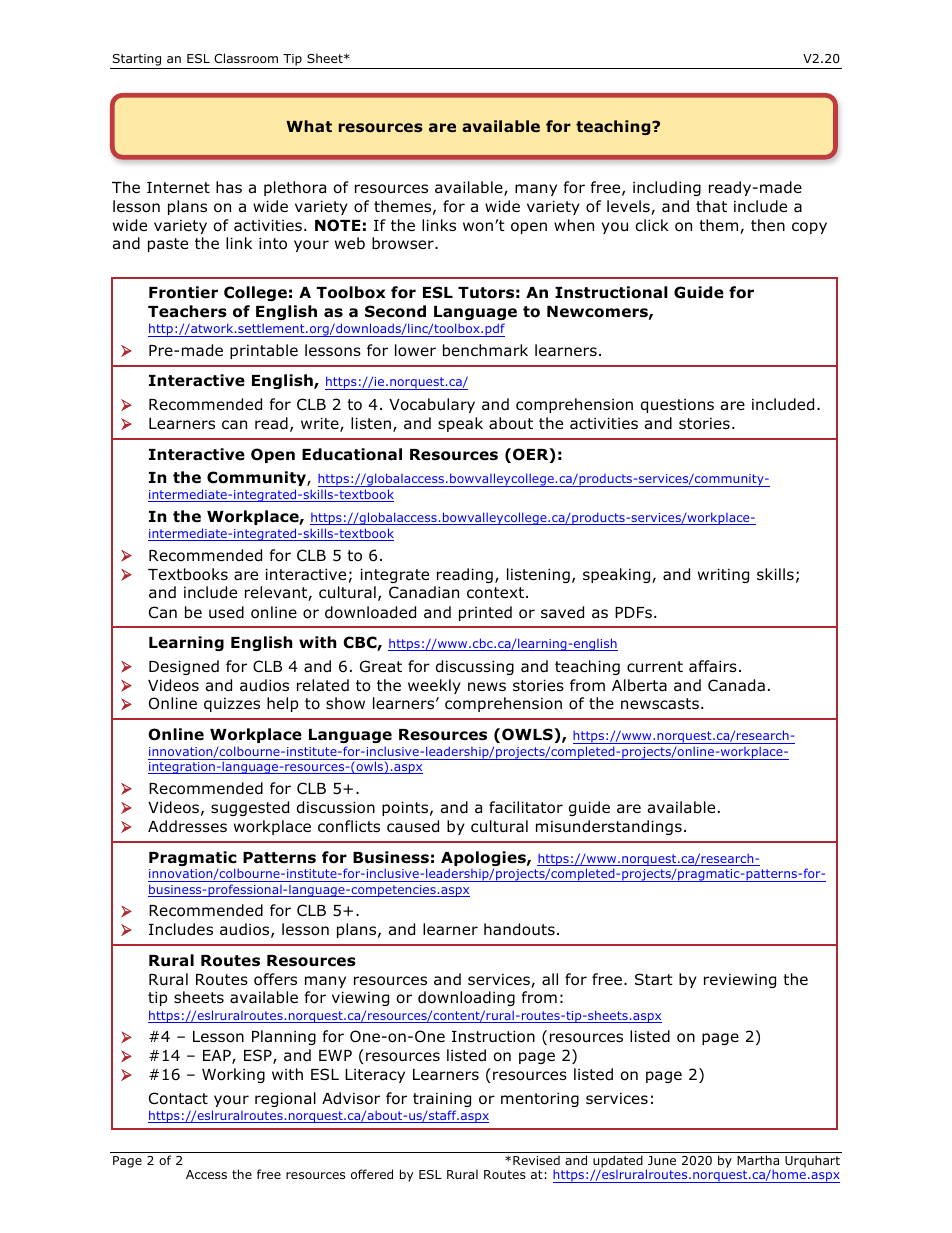  I want to click on when, so click(574, 225).
